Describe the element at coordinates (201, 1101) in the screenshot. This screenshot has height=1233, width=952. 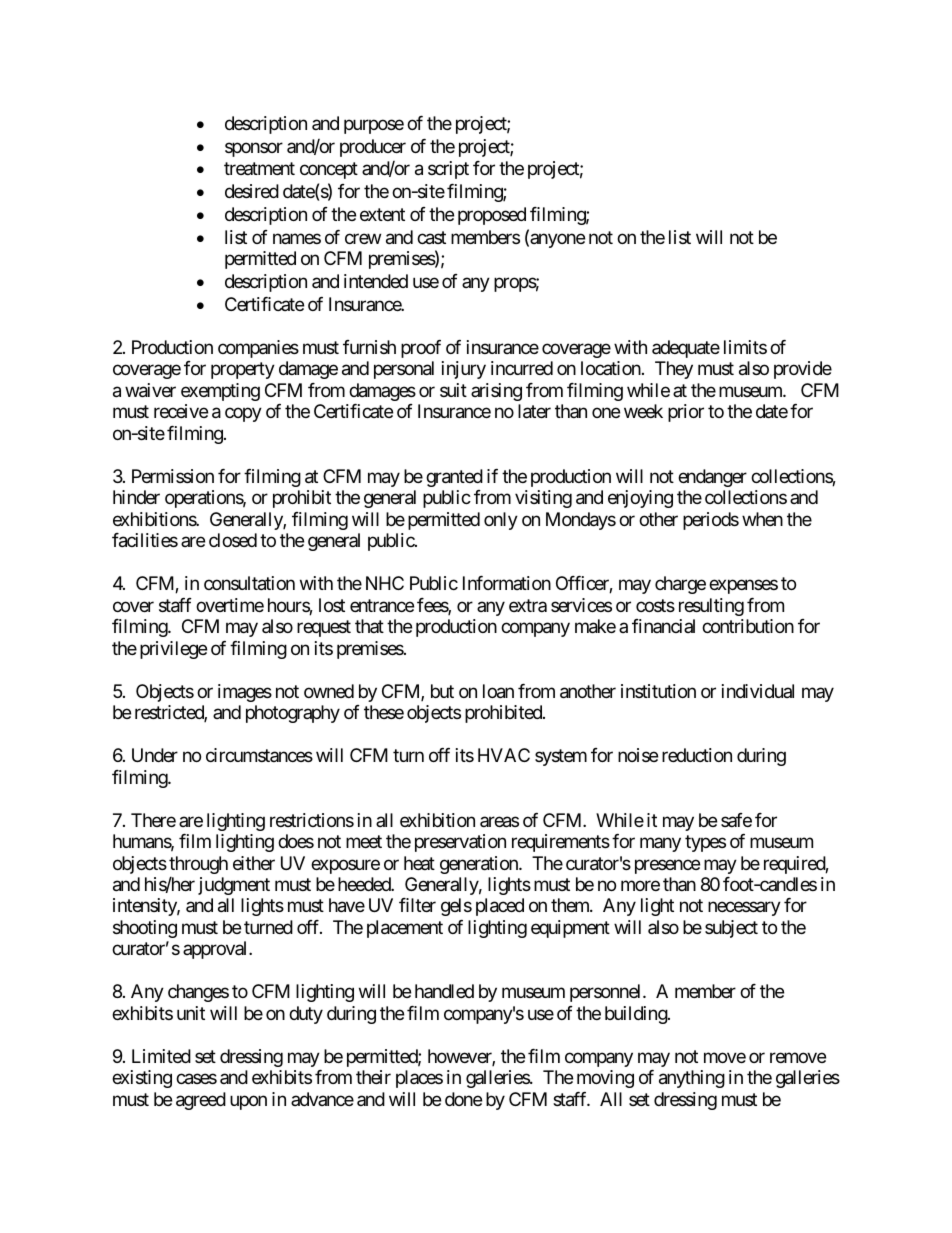
I see `agreed` at that location.
